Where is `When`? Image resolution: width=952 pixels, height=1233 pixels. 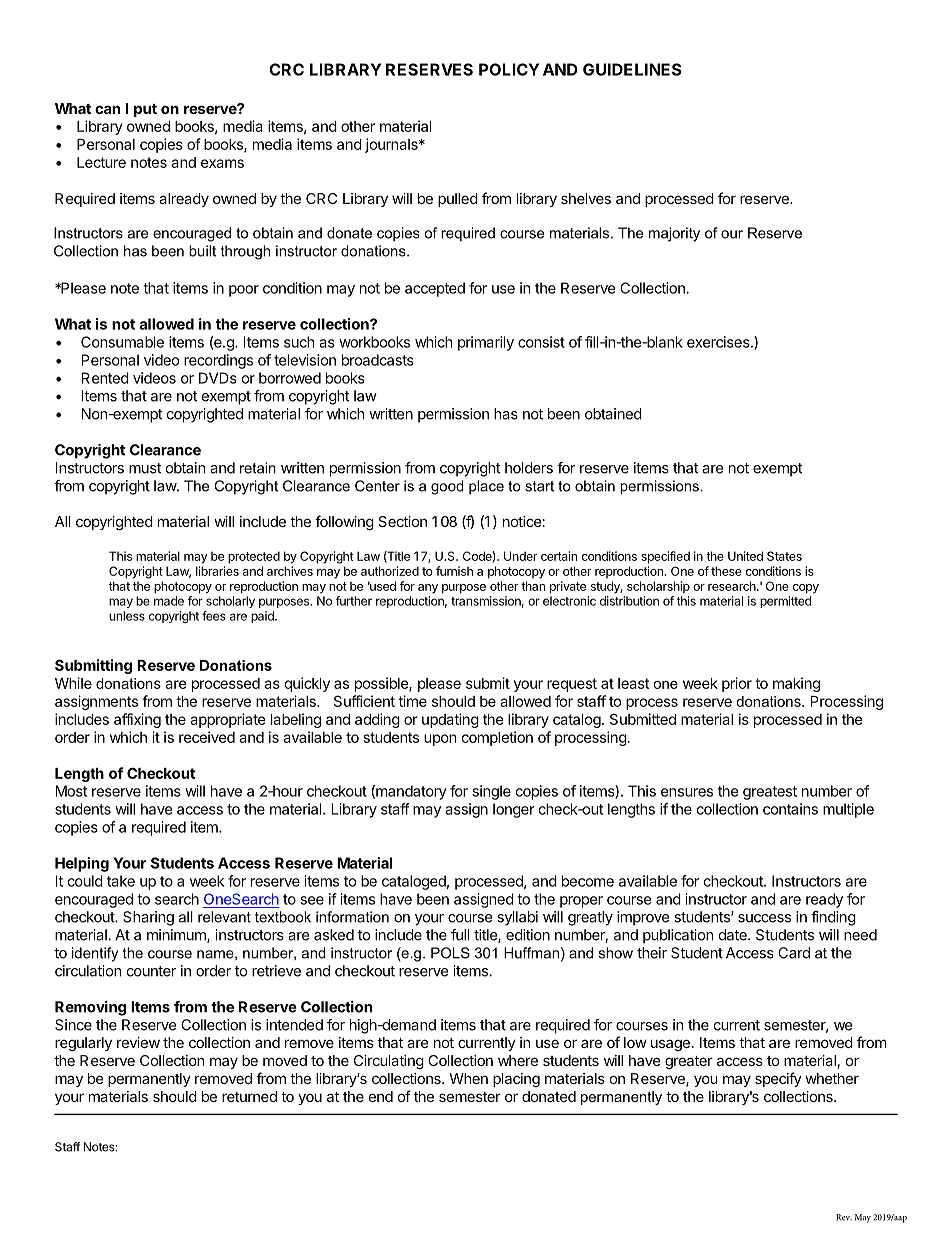
When is located at coordinates (468, 1078).
